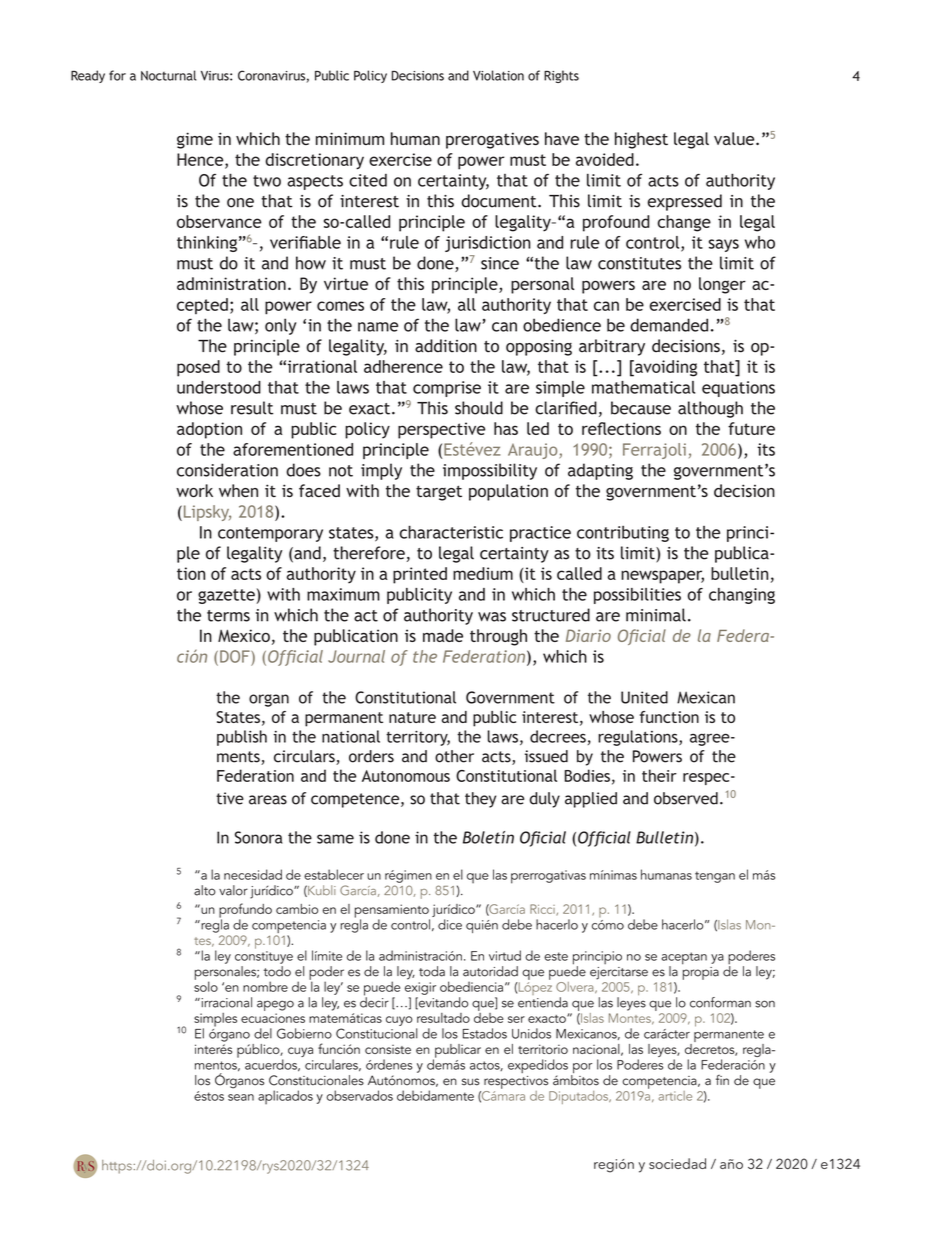 This screenshot has width=952, height=1233. I want to click on minimal, so click(656, 615).
